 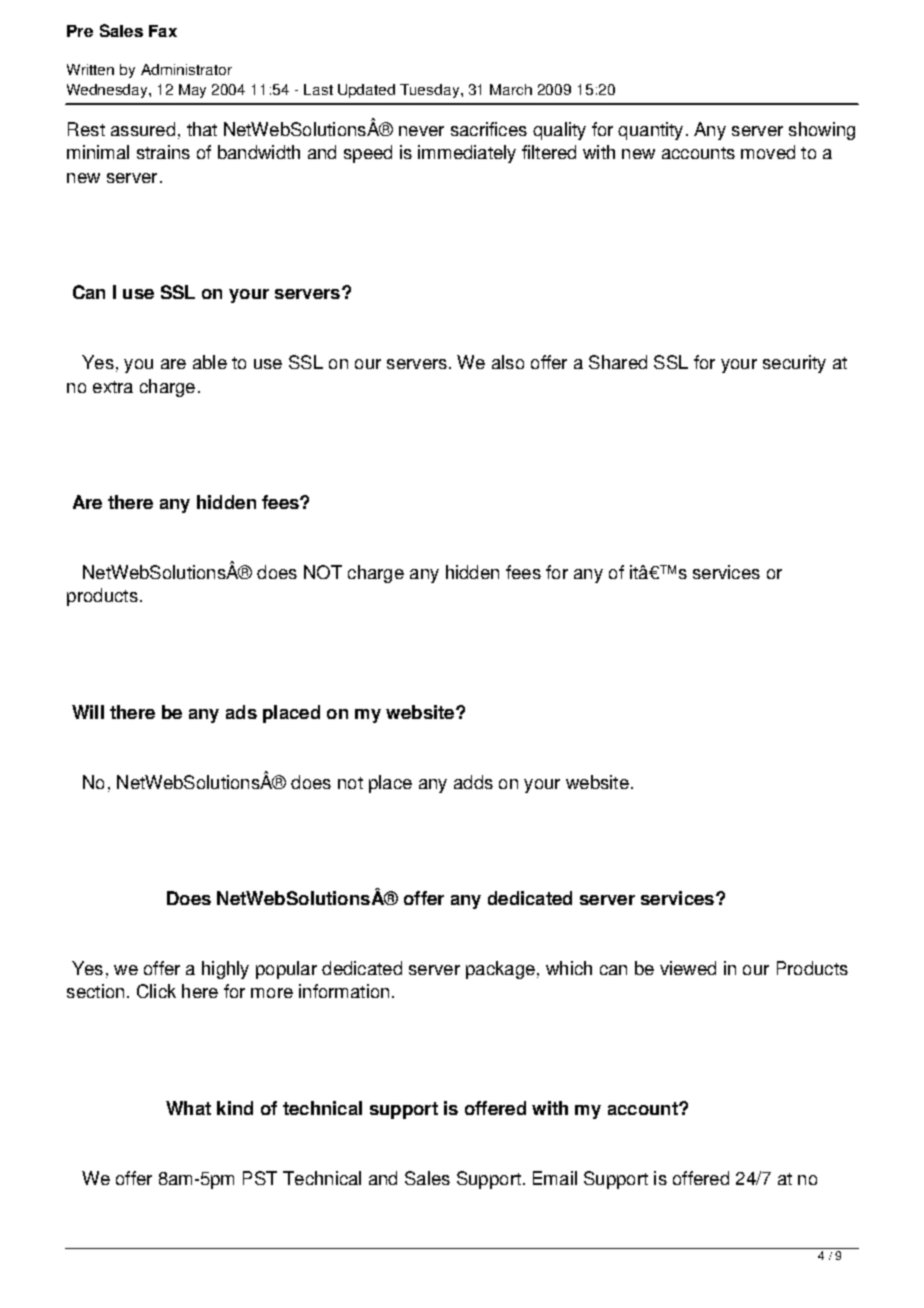 I want to click on What, so click(x=188, y=1108).
